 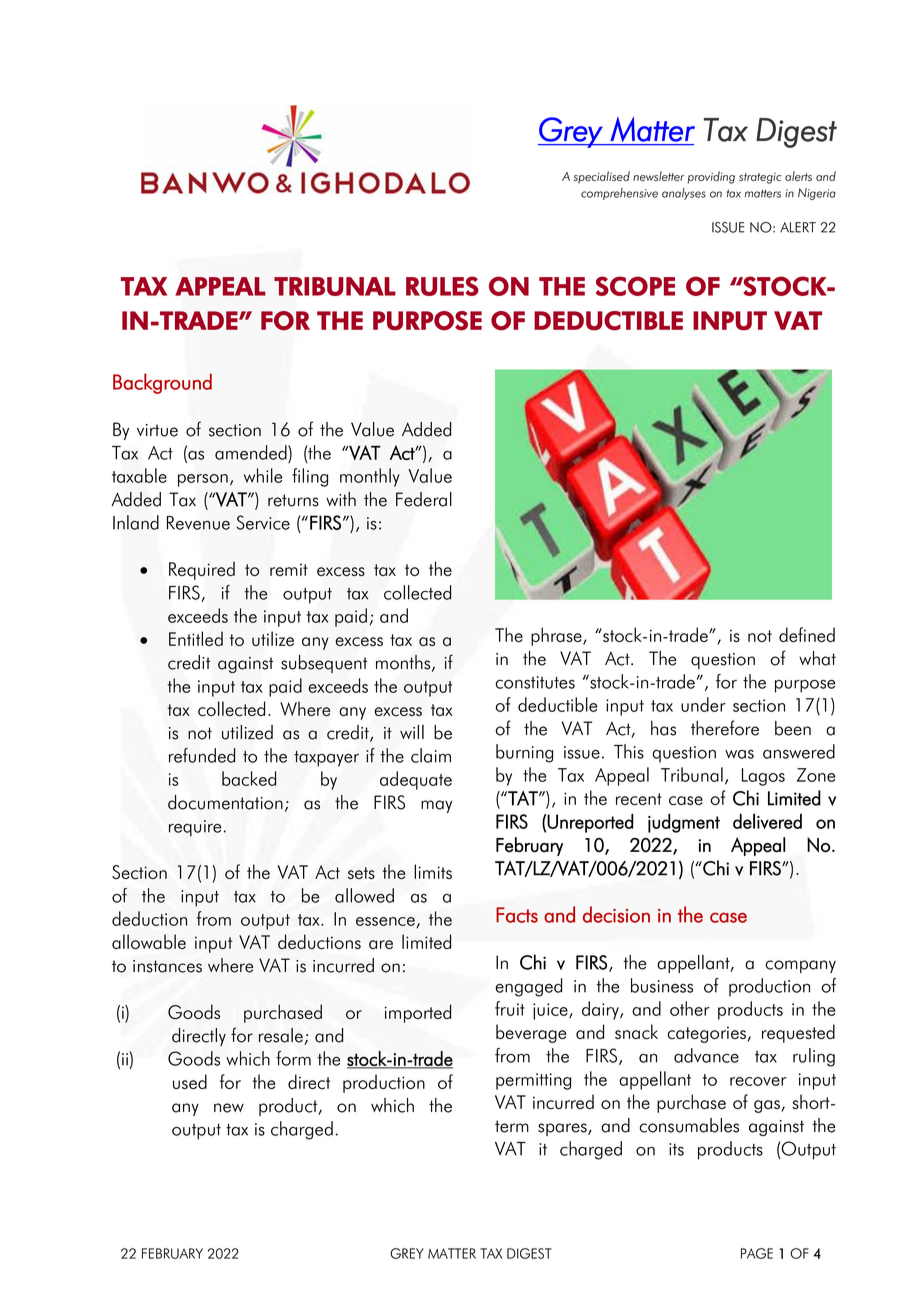 What do you see at coordinates (162, 383) in the screenshot?
I see `Background` at bounding box center [162, 383].
